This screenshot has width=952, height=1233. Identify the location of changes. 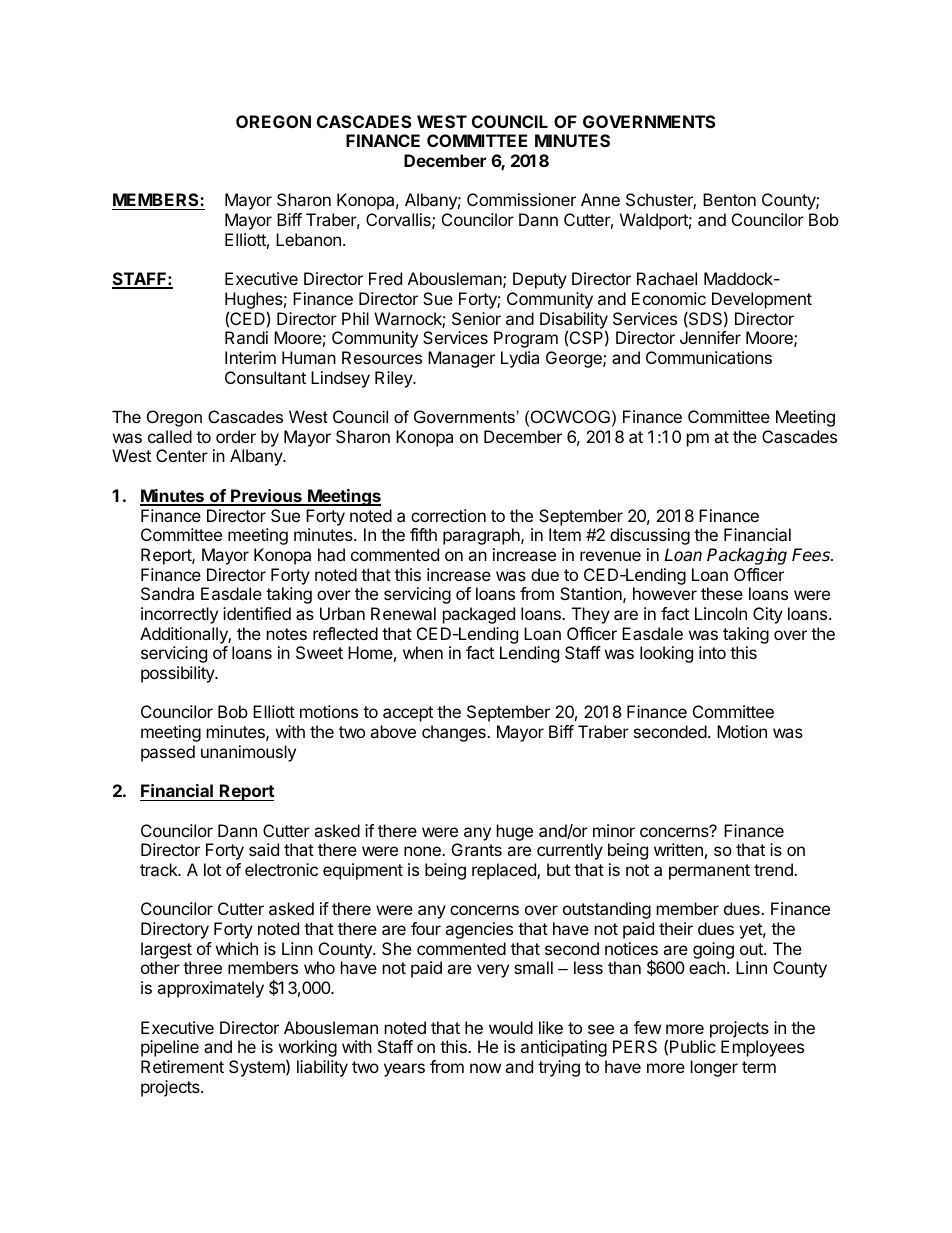
(455, 733).
